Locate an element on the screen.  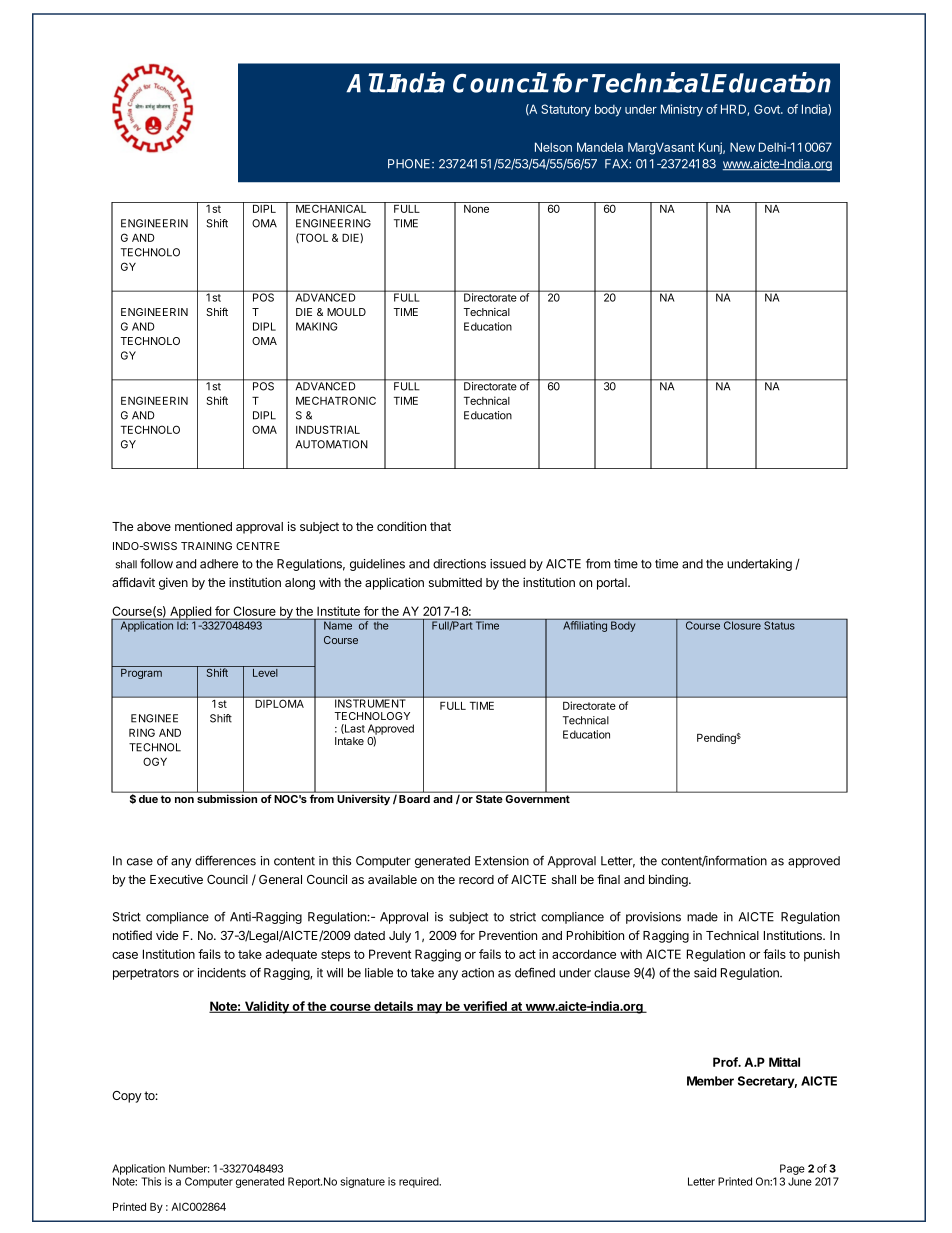
State is located at coordinates (489, 799).
